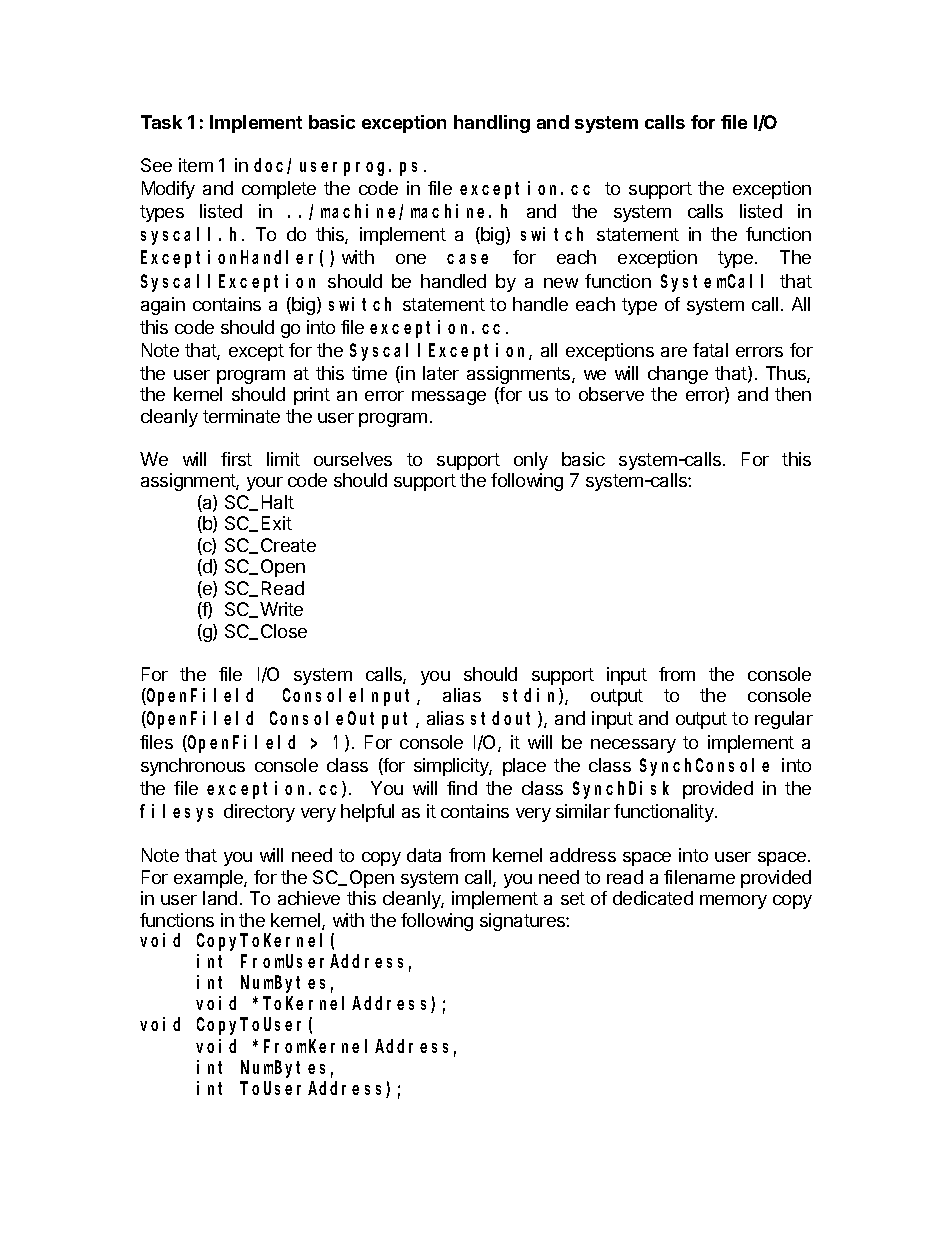 The image size is (952, 1233). Describe the element at coordinates (492, 124) in the screenshot. I see `handling` at that location.
